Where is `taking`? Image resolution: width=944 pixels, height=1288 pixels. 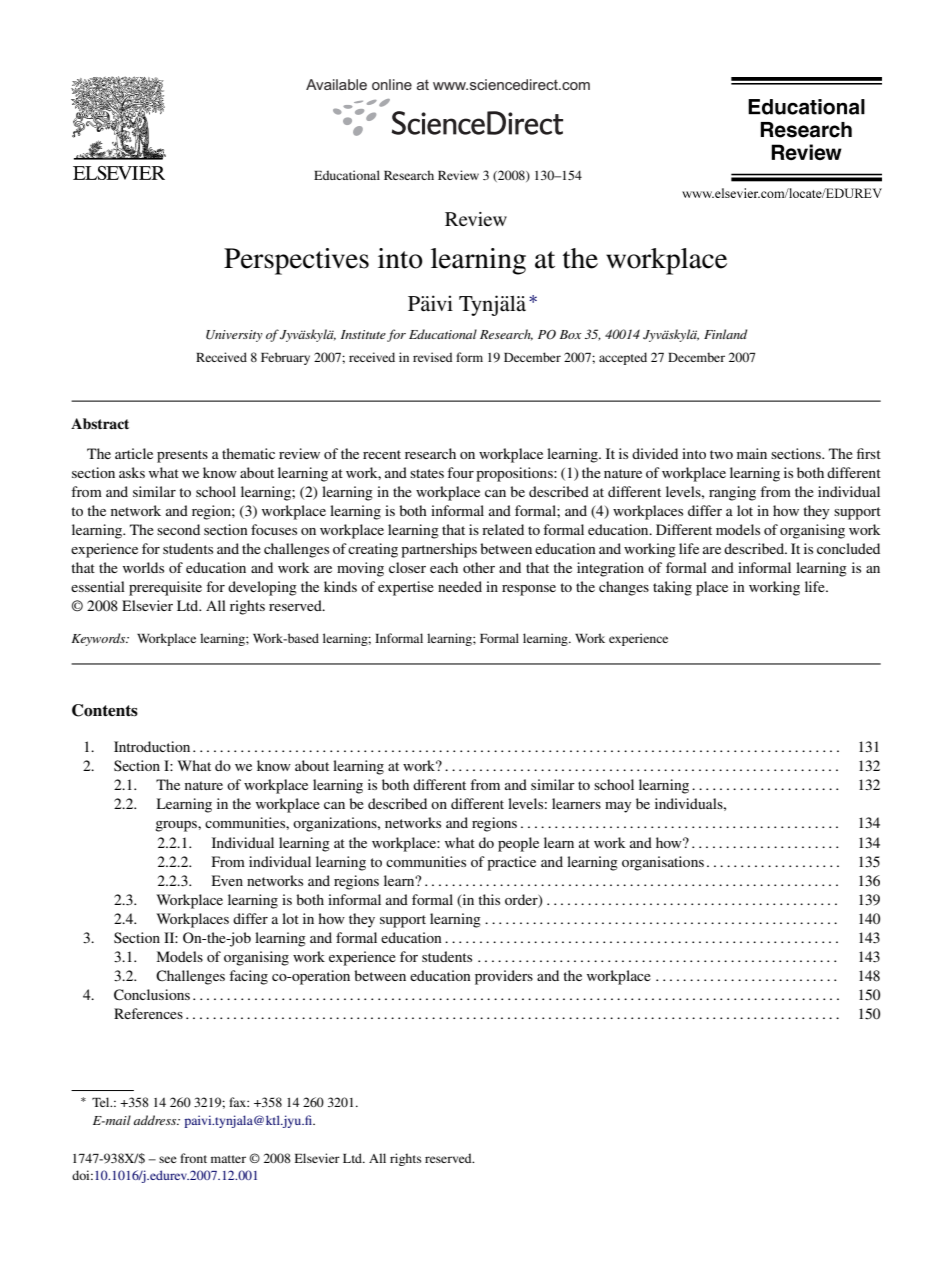
taking is located at coordinates (672, 588).
